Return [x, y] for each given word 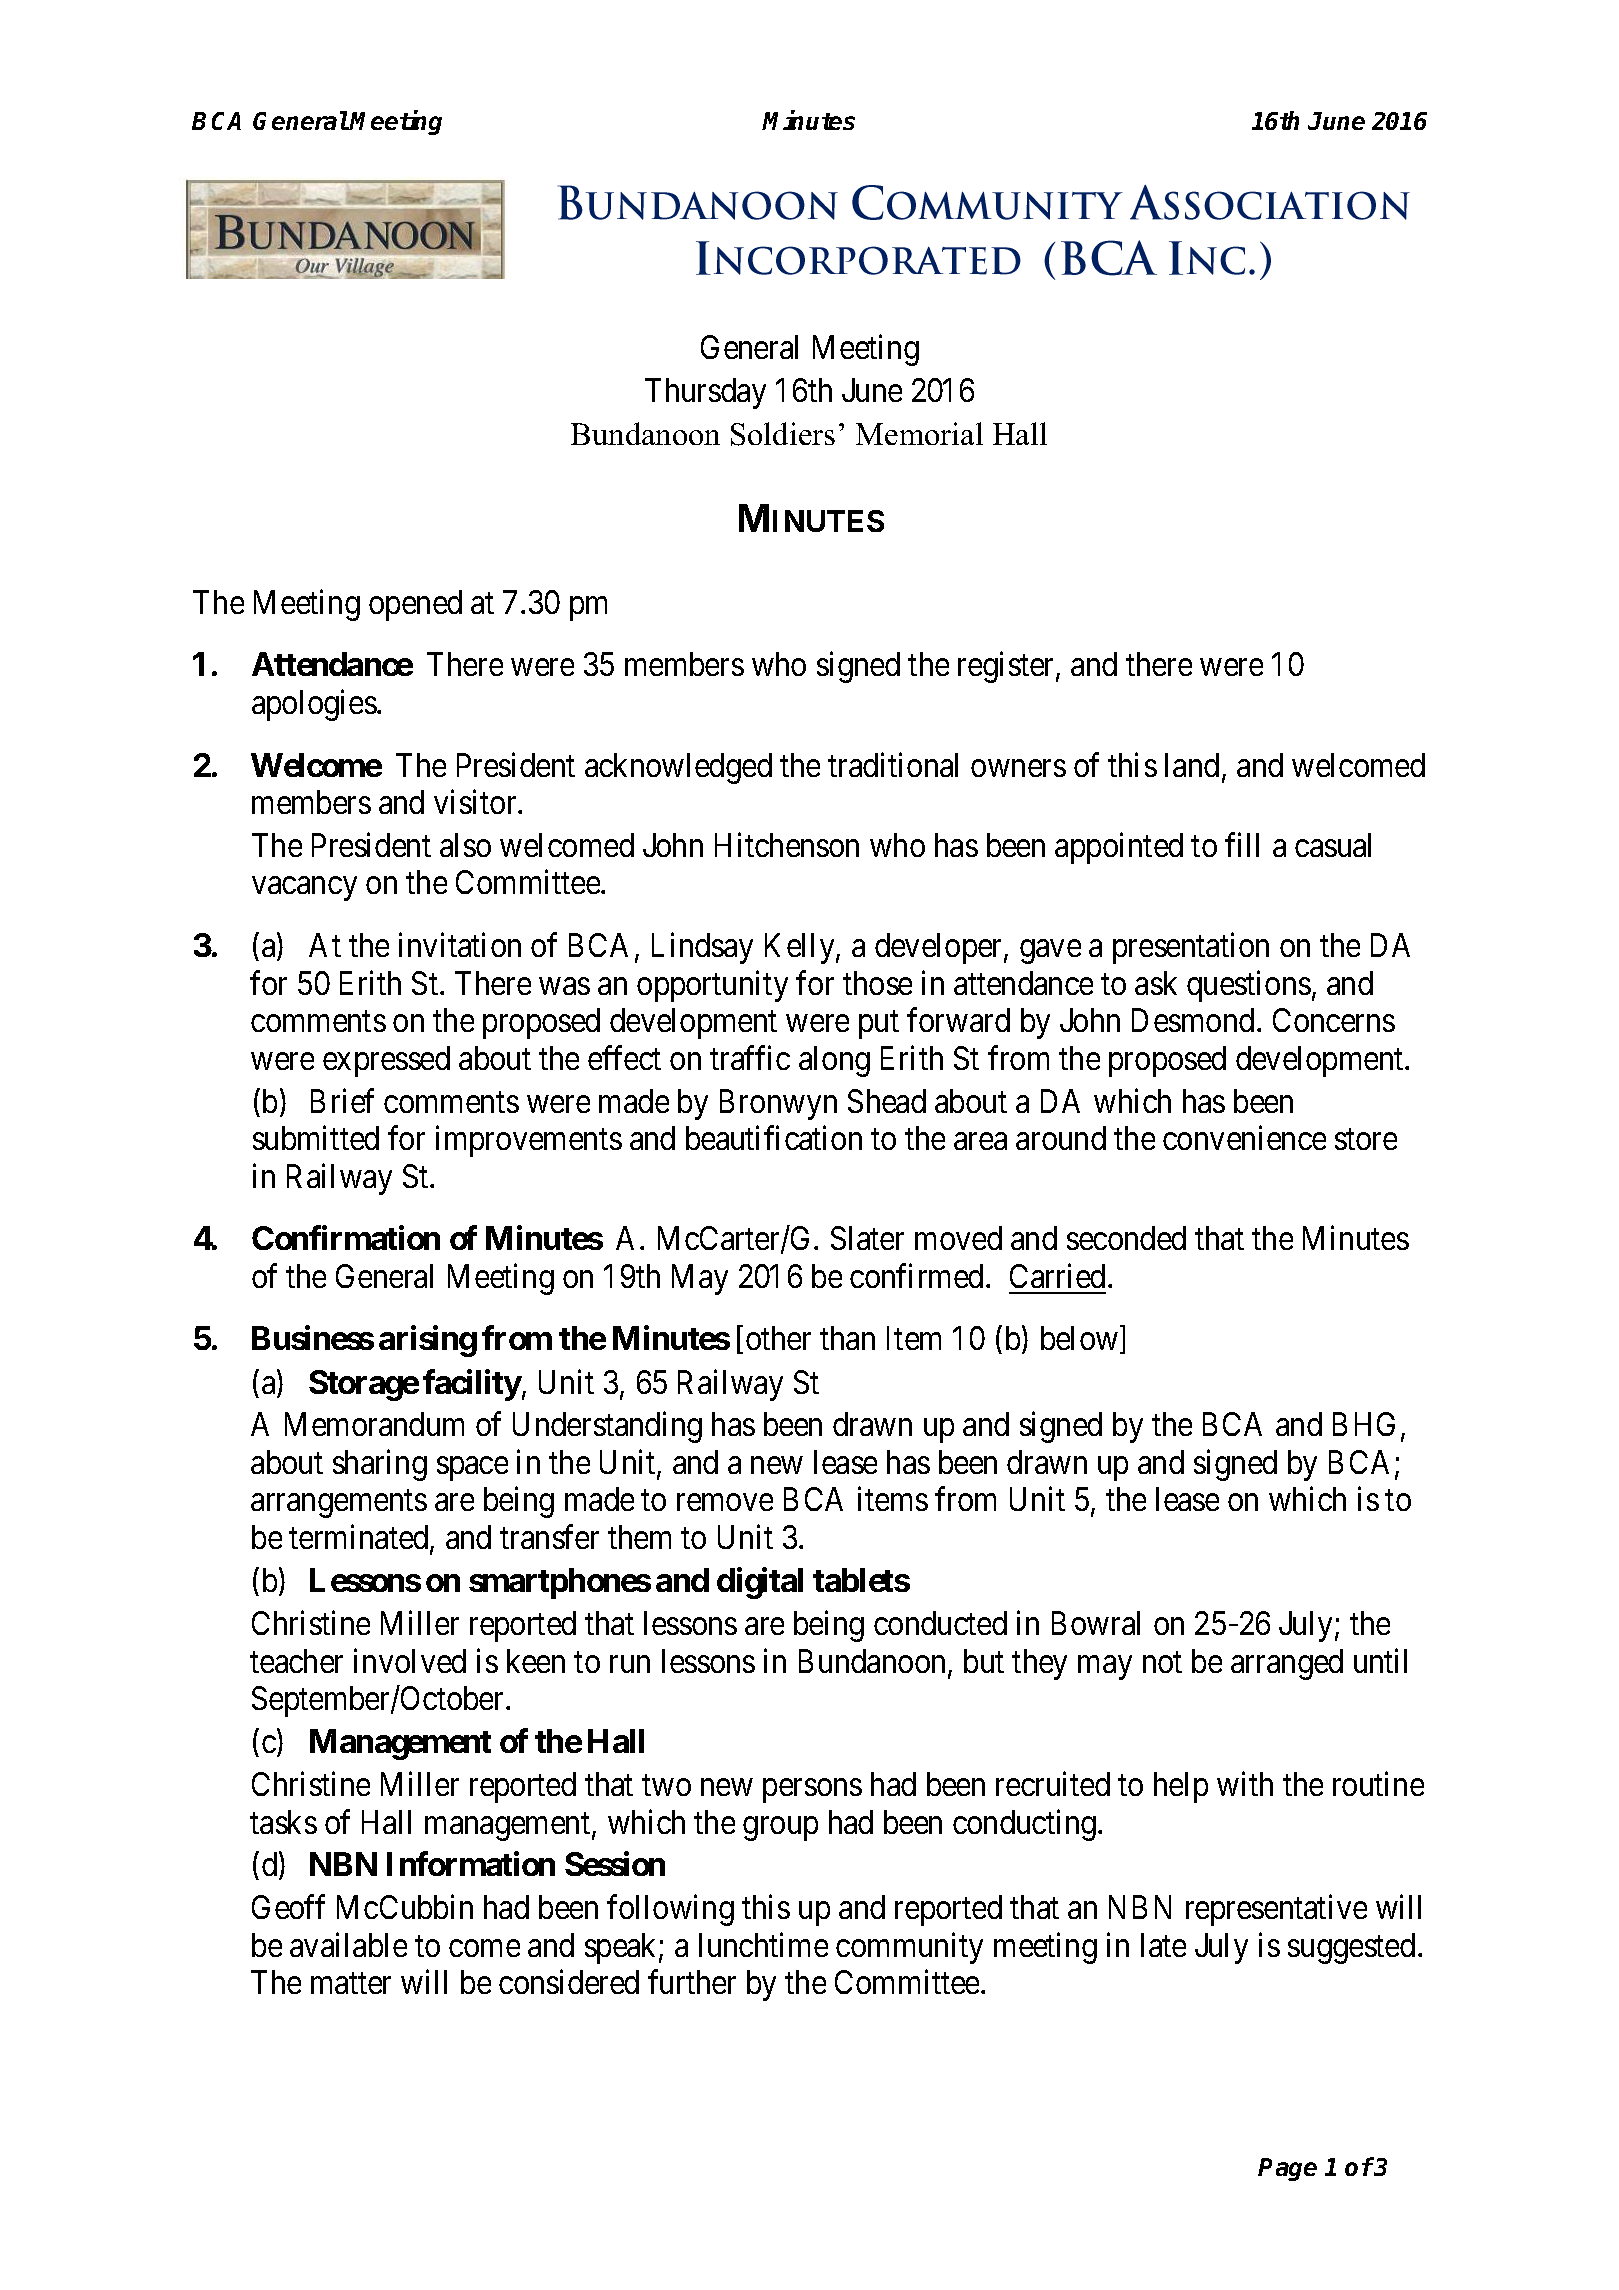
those [877, 983]
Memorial [919, 433]
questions [1249, 986]
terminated [360, 1538]
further [692, 1982]
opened [415, 605]
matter [351, 1984]
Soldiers [783, 434]
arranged [1287, 1664]
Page [1287, 2169]
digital [760, 1583]
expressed [386, 1061]
